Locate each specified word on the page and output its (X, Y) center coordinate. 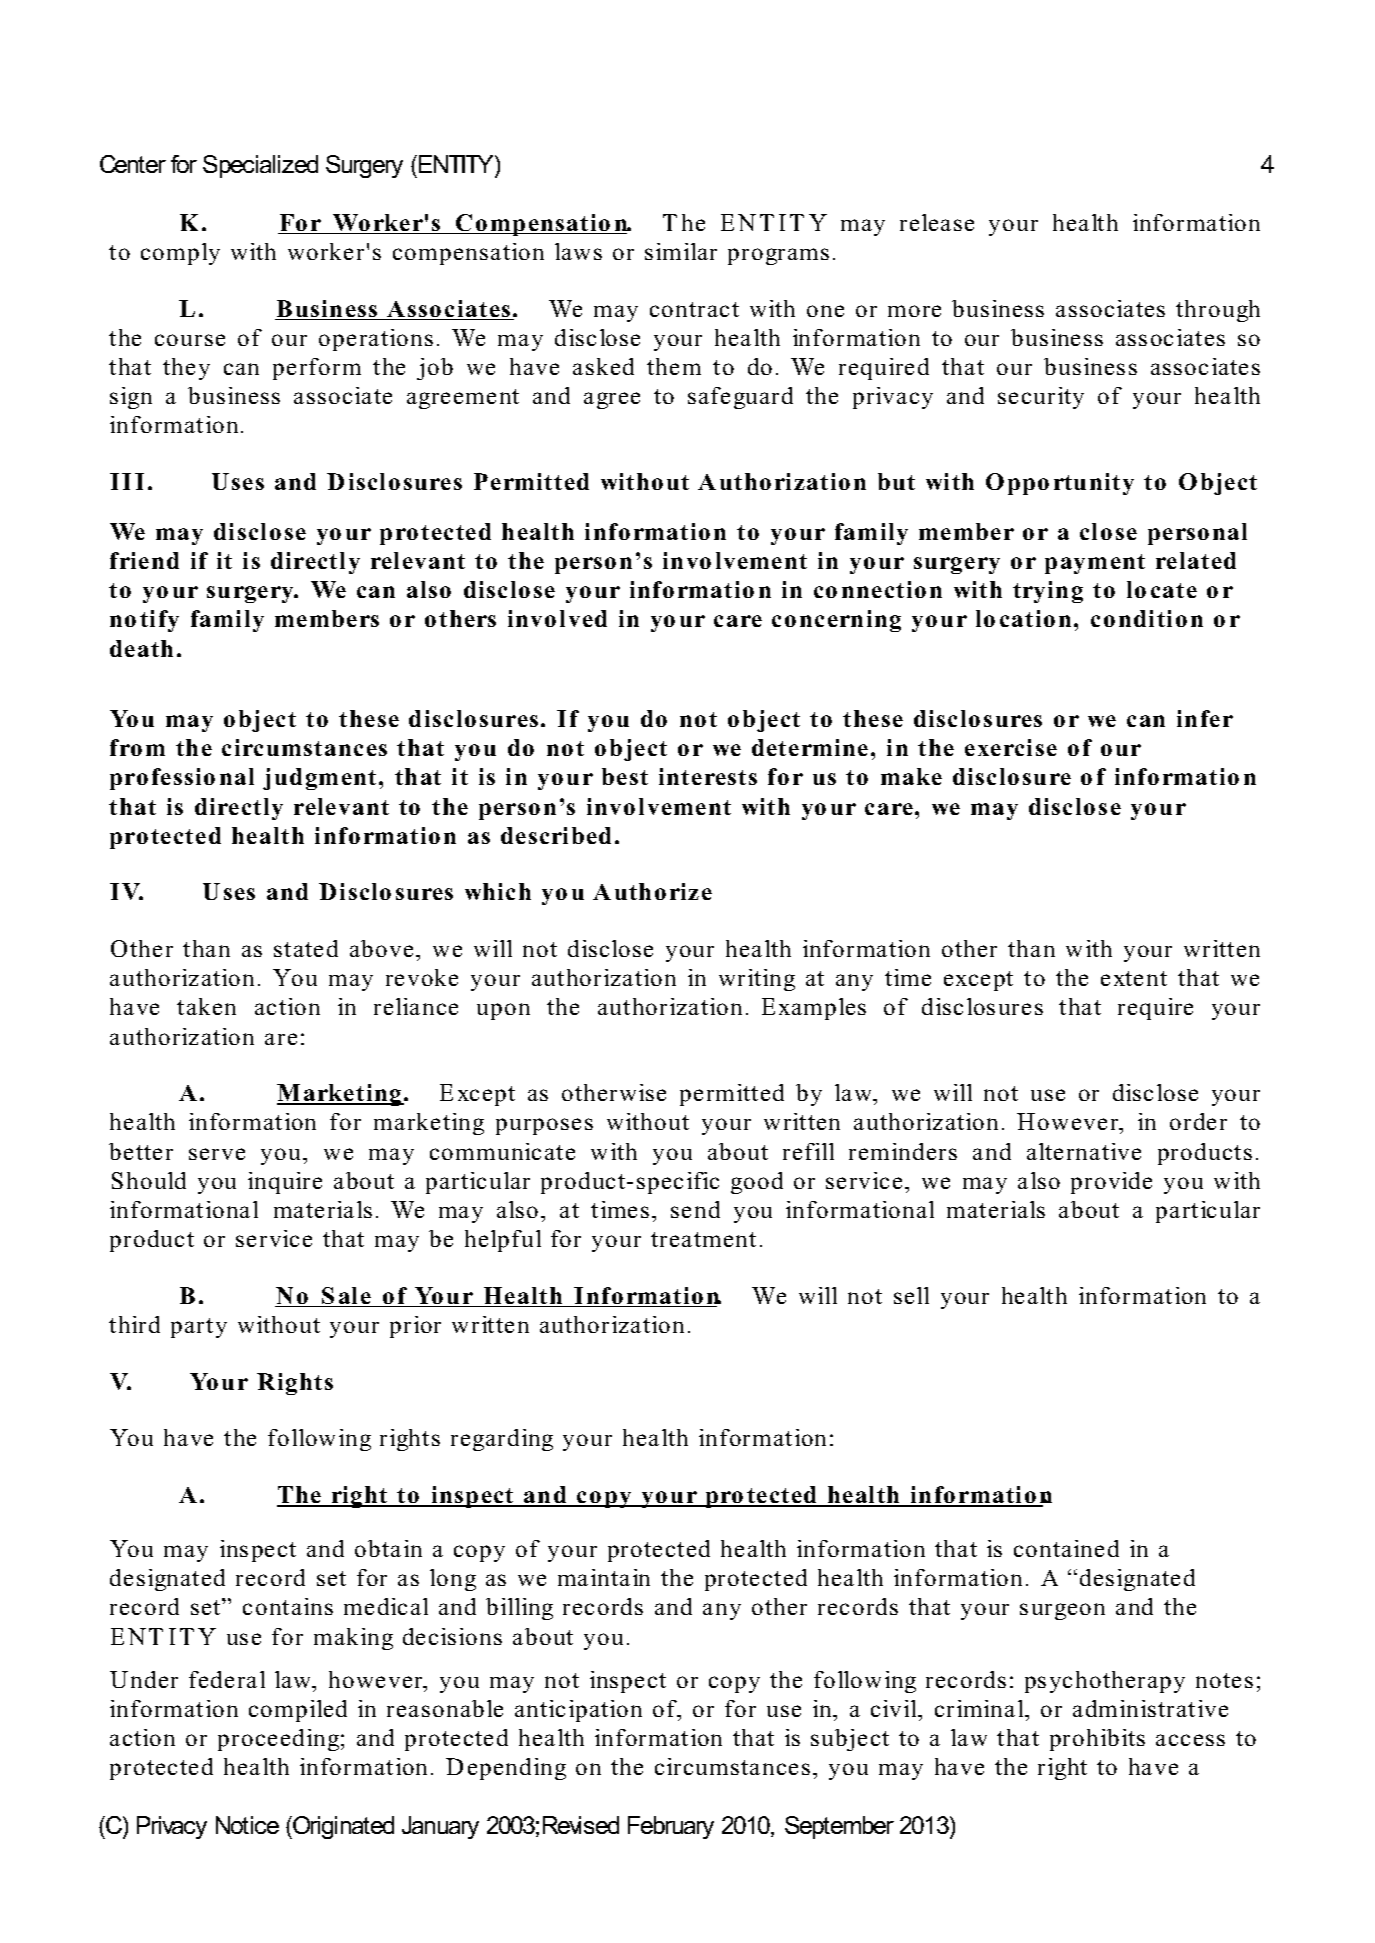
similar (681, 251)
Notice (247, 1825)
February (671, 1827)
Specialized (260, 166)
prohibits (1097, 1740)
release (937, 222)
